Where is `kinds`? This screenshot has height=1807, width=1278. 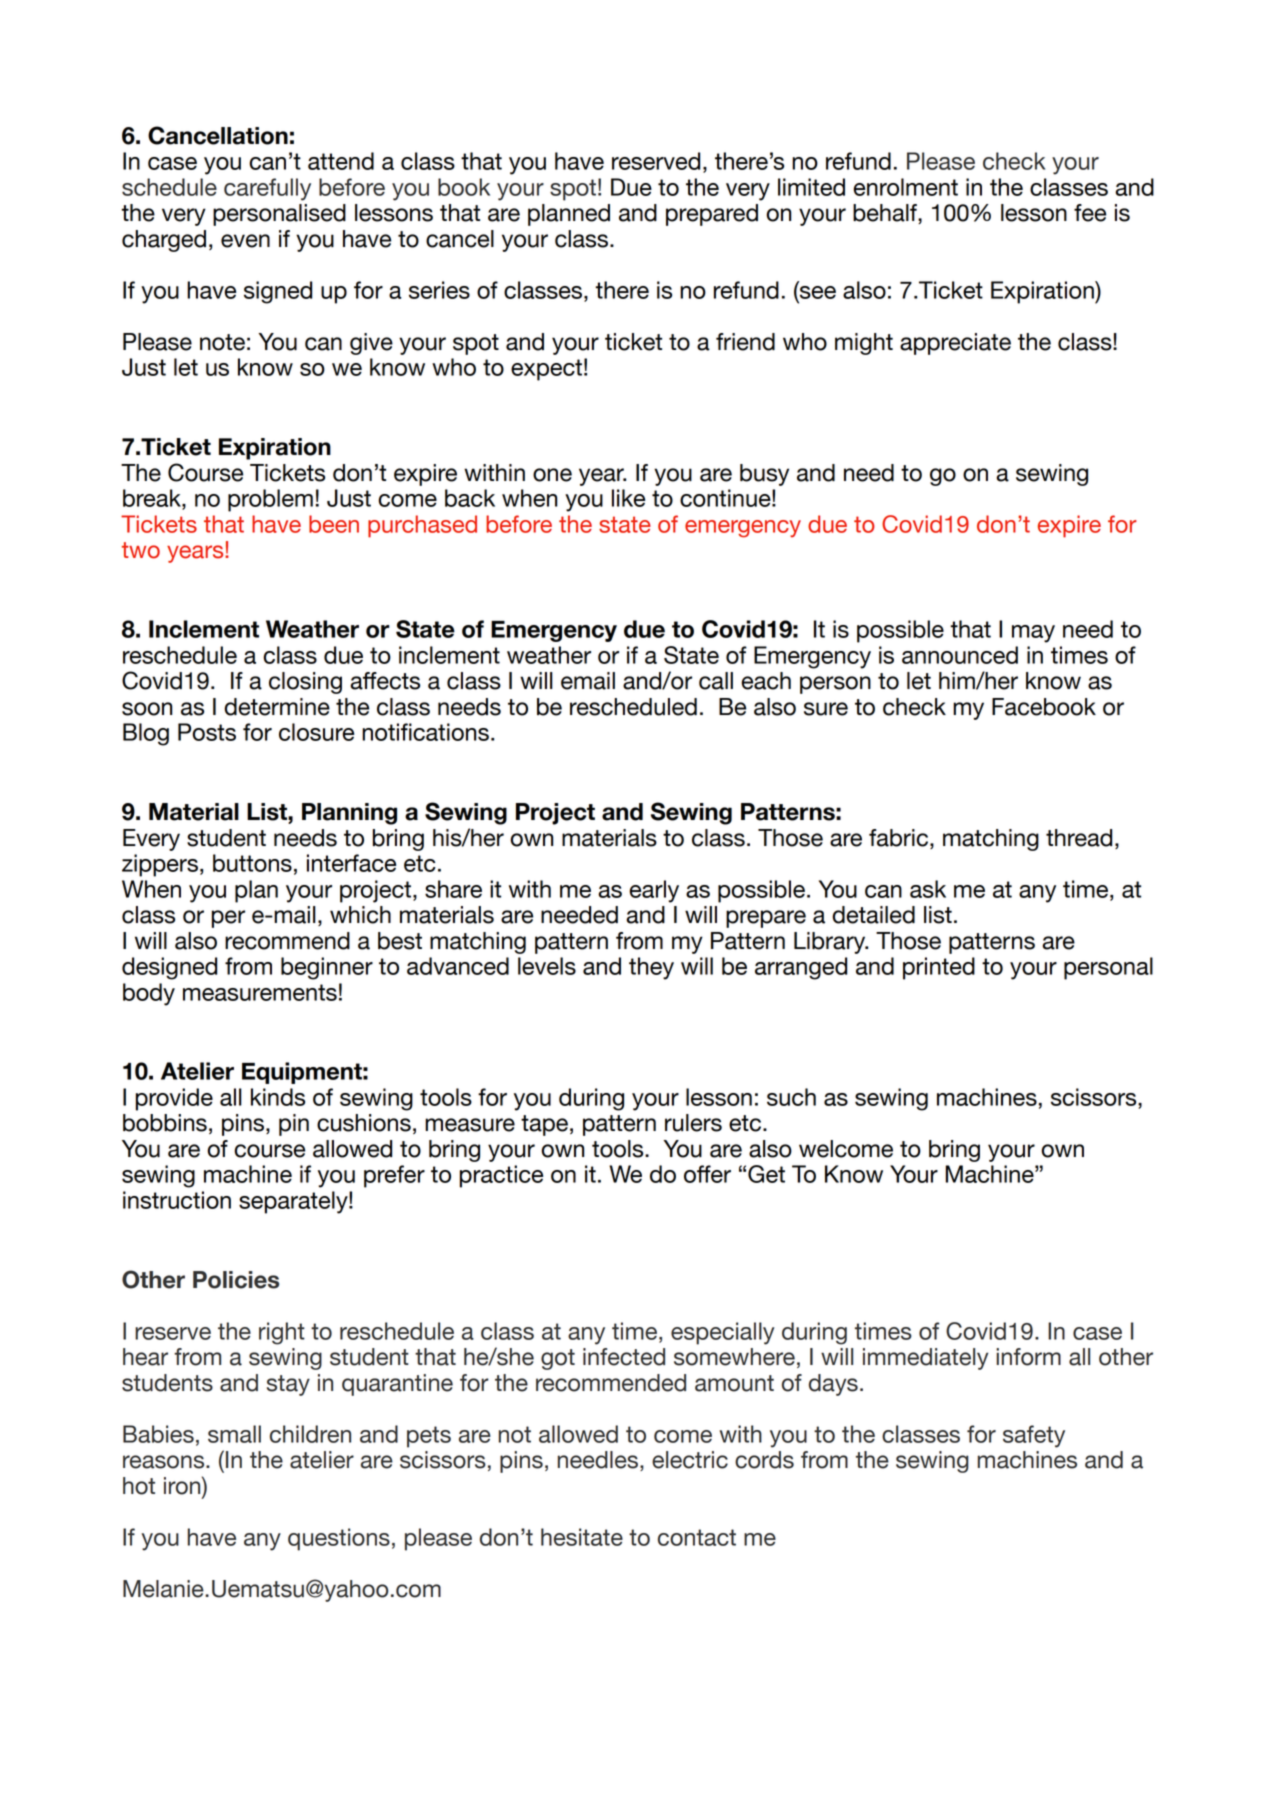 kinds is located at coordinates (278, 1097).
